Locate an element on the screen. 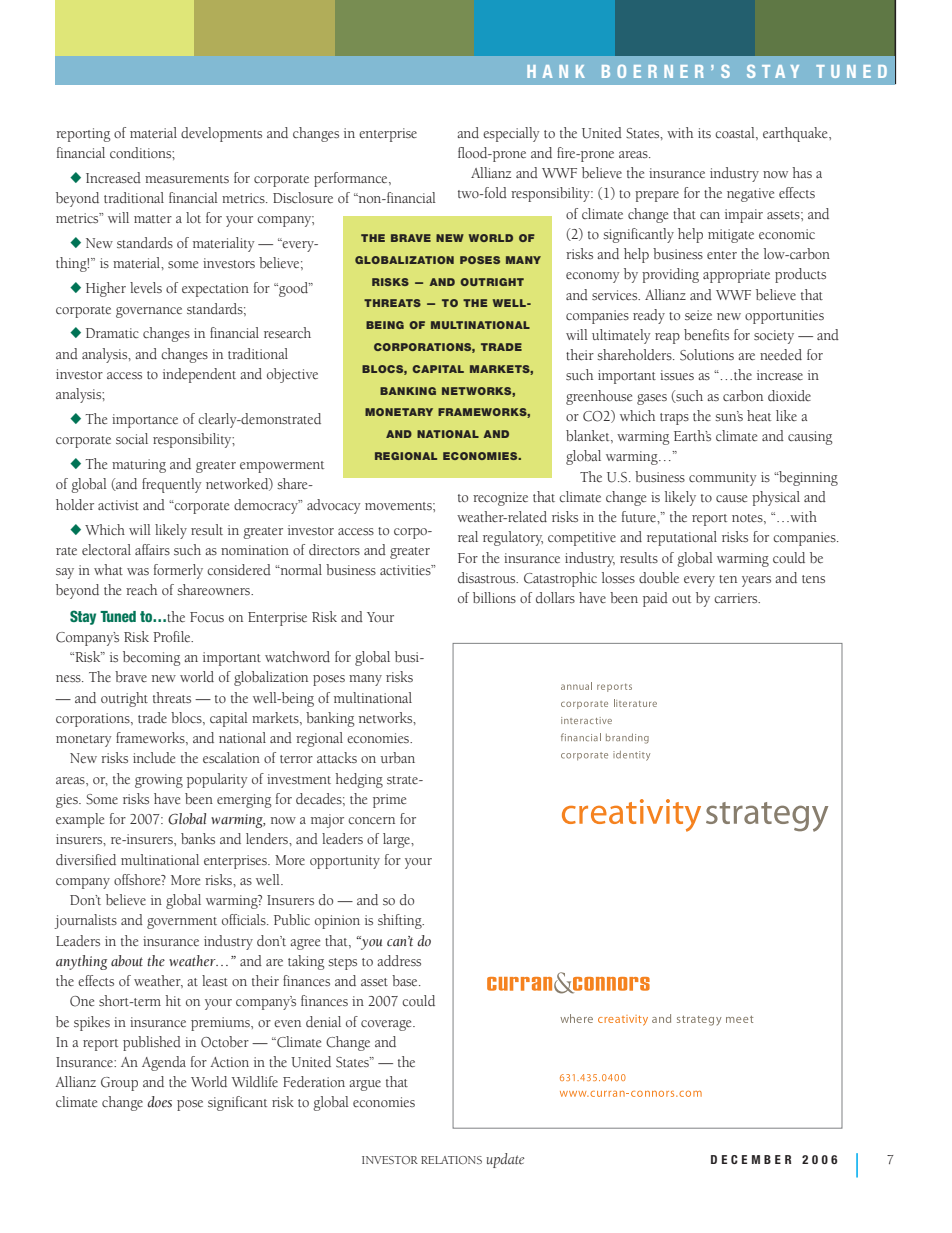 The image size is (952, 1233). has is located at coordinates (802, 172).
